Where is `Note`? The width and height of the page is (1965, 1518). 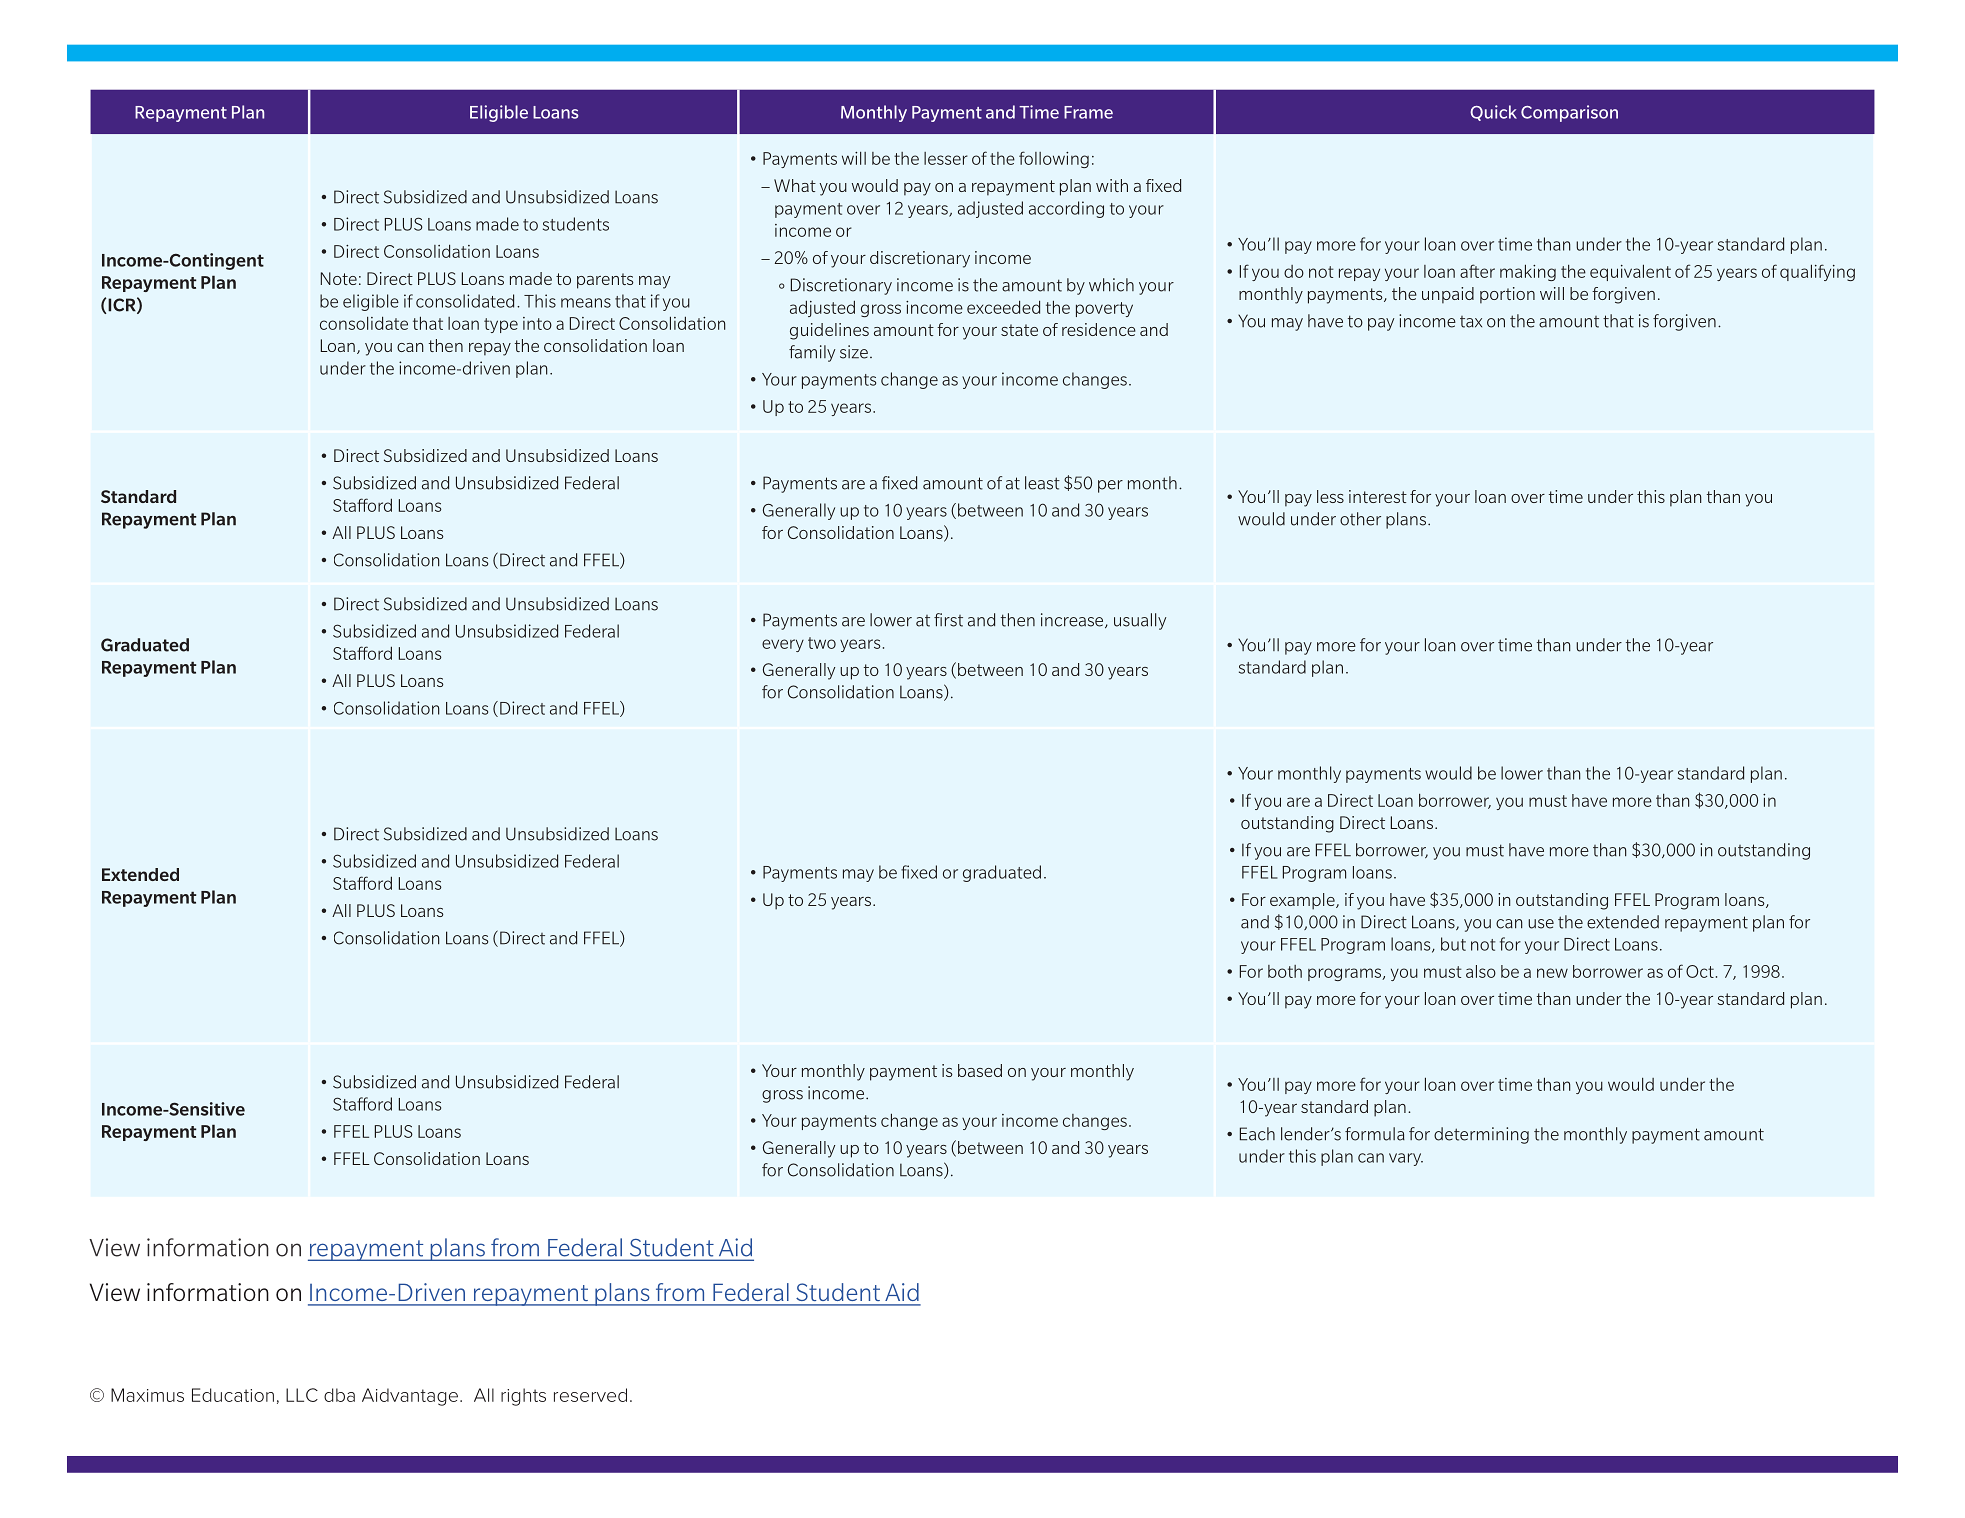
Note is located at coordinates (339, 278).
